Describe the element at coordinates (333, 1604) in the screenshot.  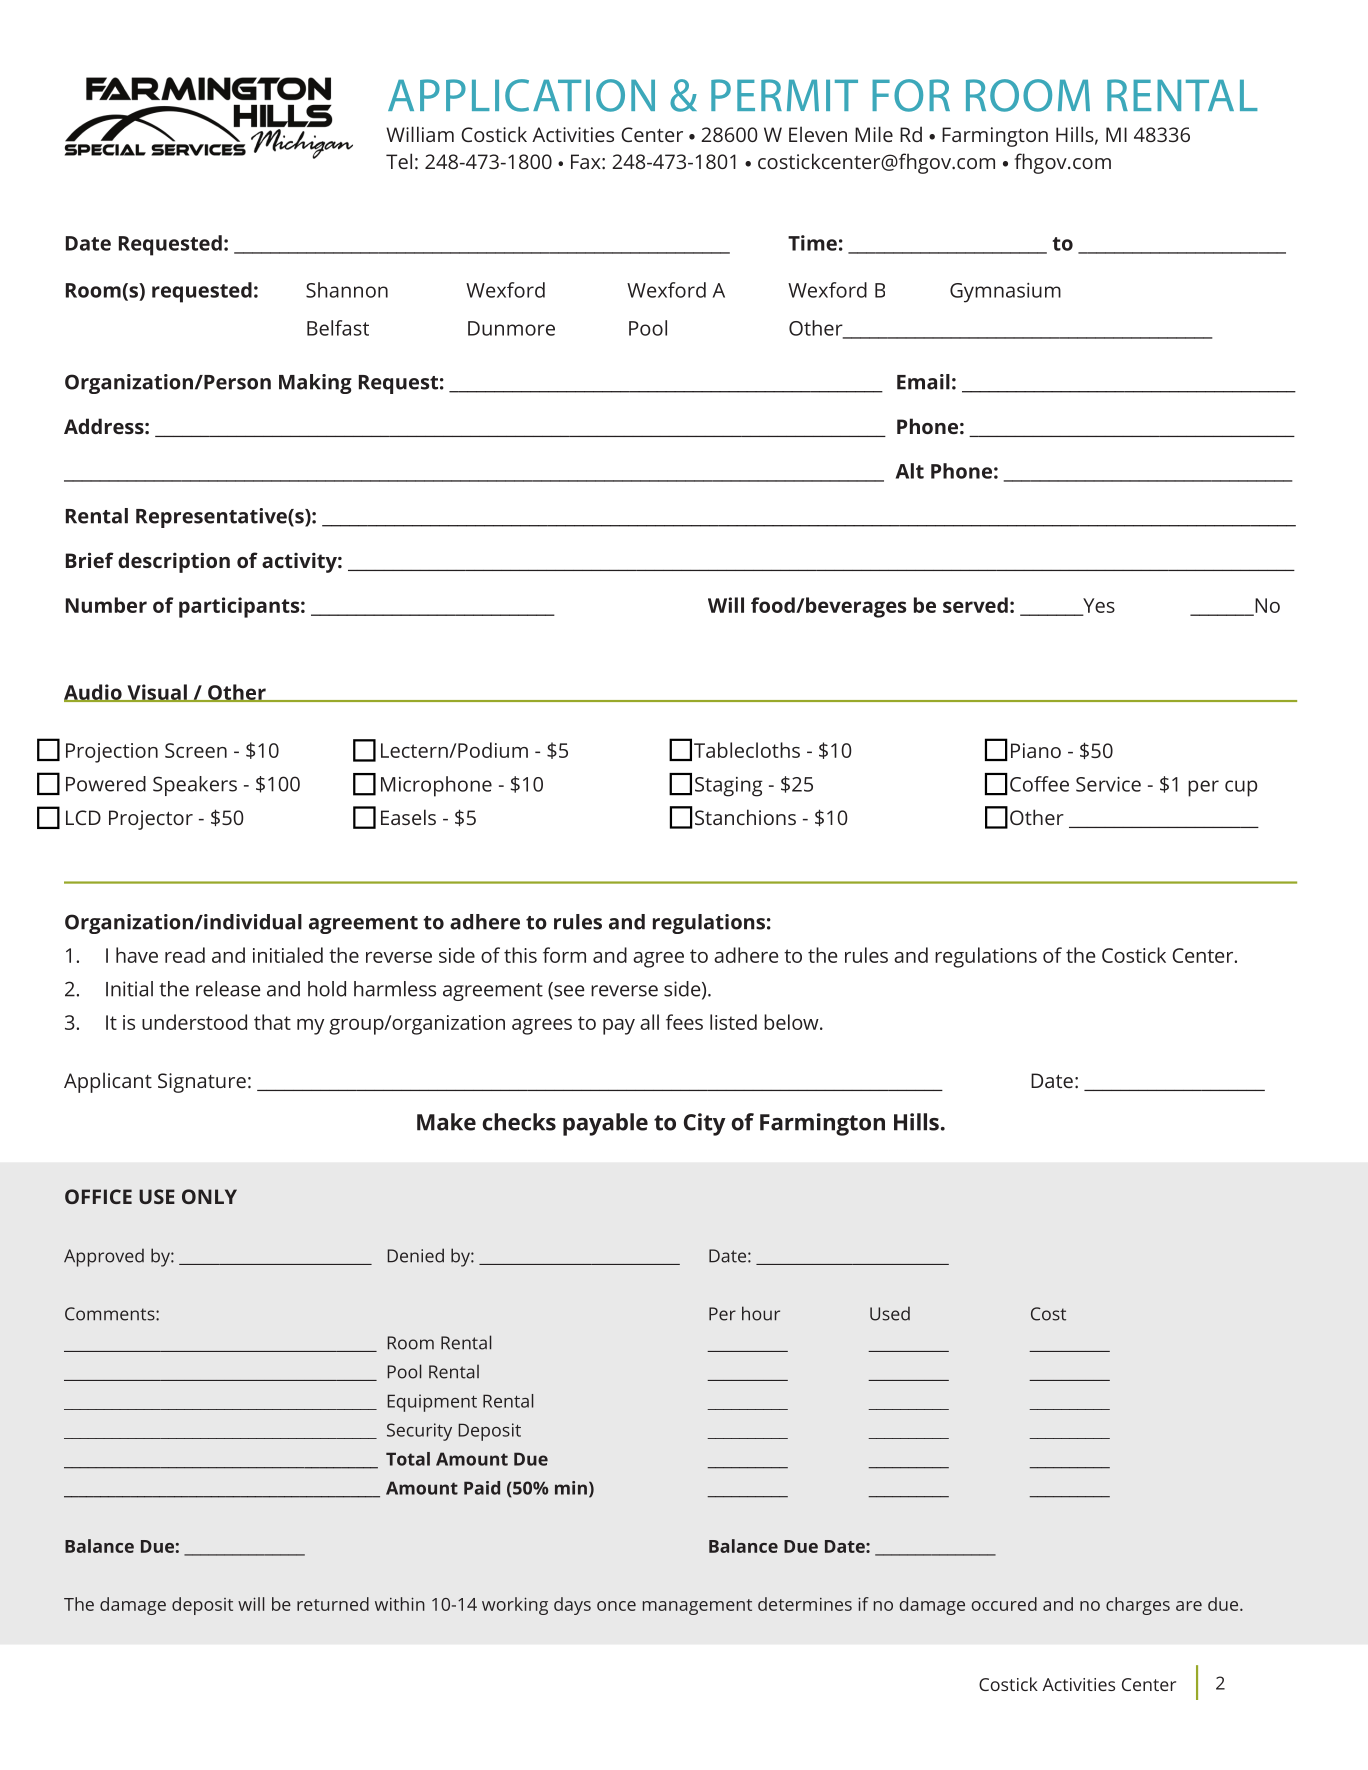
I see `returned` at that location.
